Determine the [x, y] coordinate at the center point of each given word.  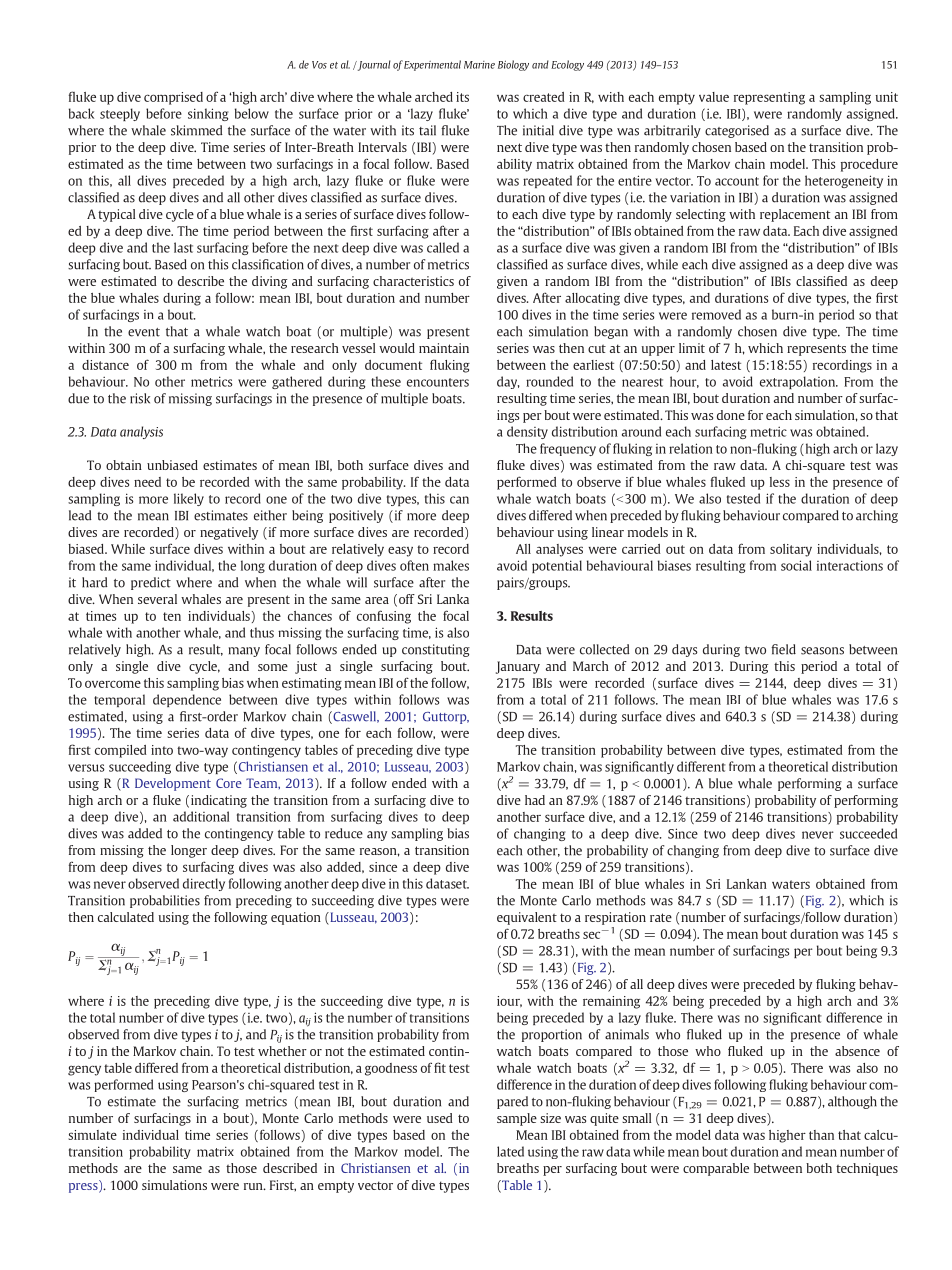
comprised [173, 98]
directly [204, 884]
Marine [479, 65]
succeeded [868, 833]
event [144, 332]
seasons [822, 651]
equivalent [527, 918]
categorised [737, 131]
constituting [436, 650]
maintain [444, 348]
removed [716, 314]
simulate [92, 1135]
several [157, 599]
